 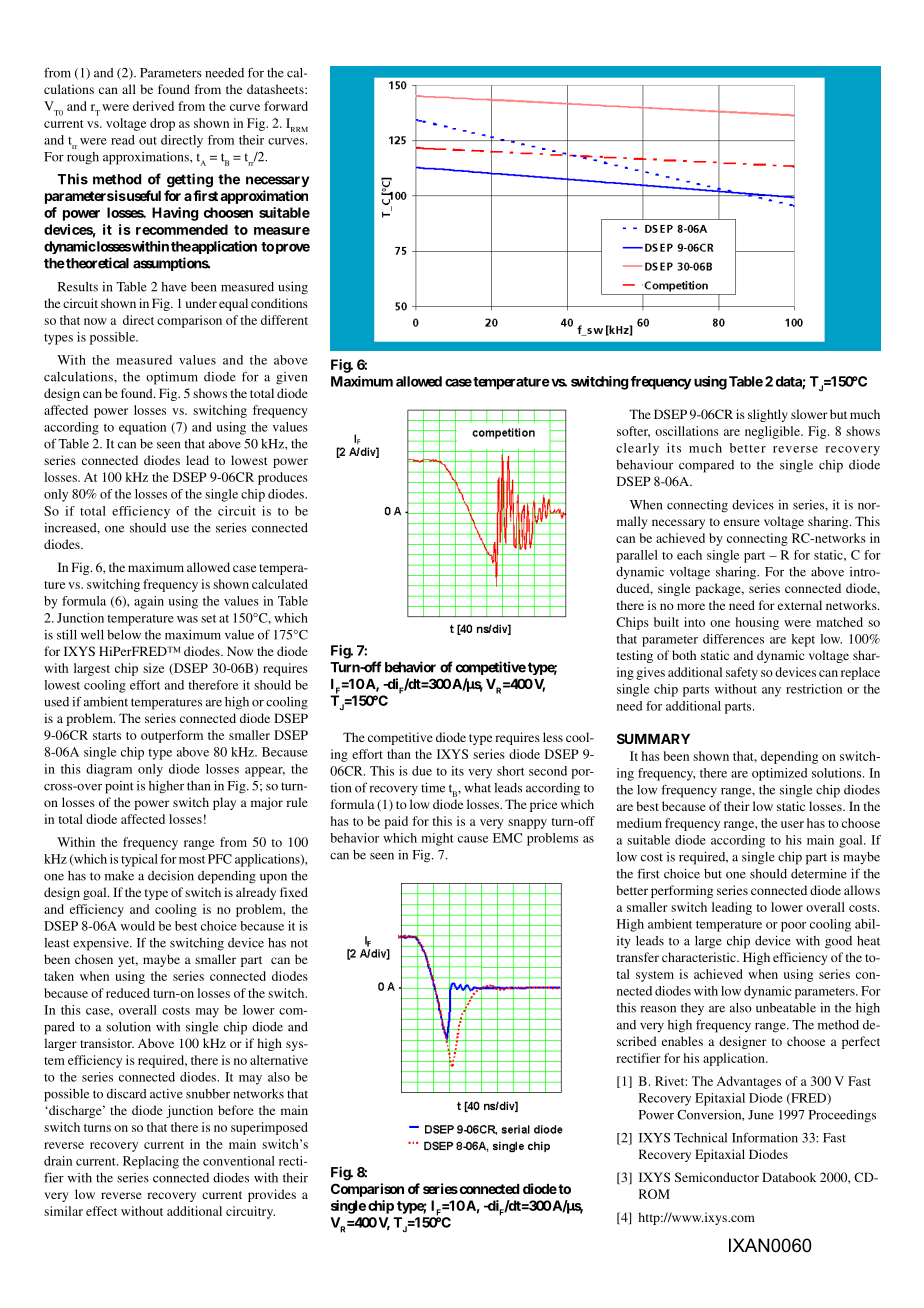 What do you see at coordinates (768, 415) in the screenshot?
I see `slightly` at bounding box center [768, 415].
